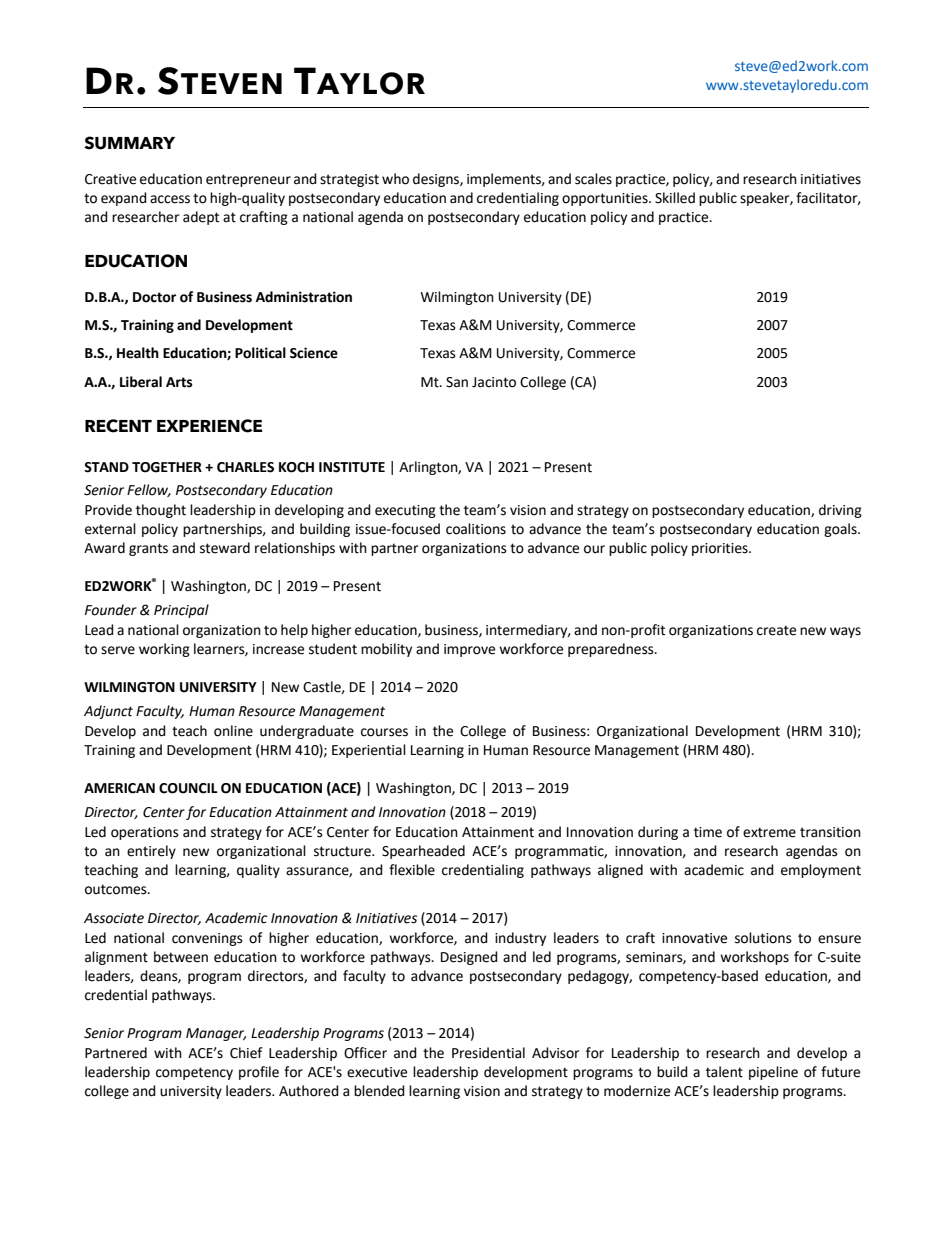 The width and height of the document is (952, 1233). I want to click on extreme, so click(769, 832).
